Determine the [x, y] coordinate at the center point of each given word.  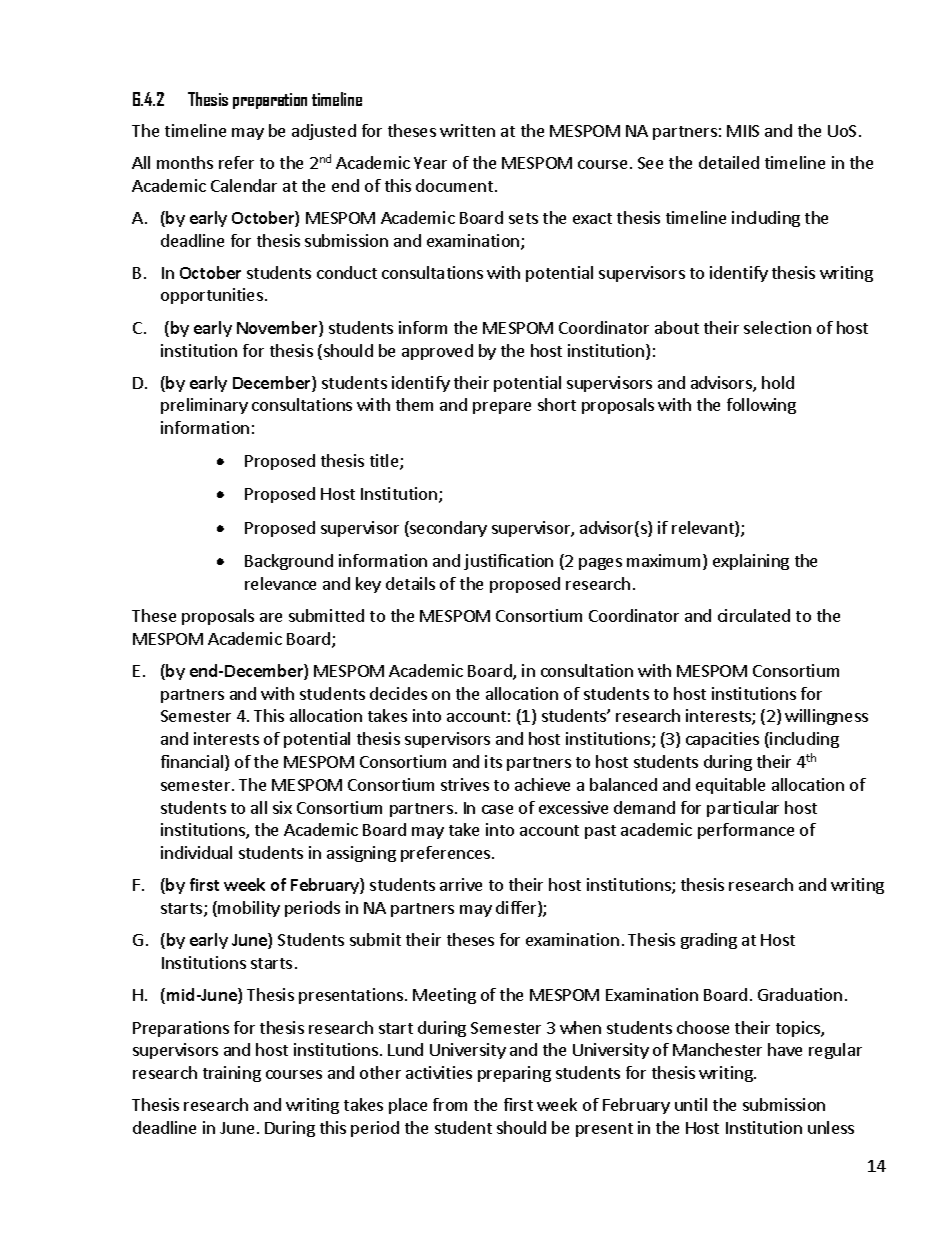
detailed [729, 162]
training [232, 1074]
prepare [502, 408]
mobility [249, 909]
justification [508, 562]
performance [746, 831]
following [761, 406]
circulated [754, 615]
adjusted [324, 132]
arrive [461, 884]
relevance [280, 583]
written [467, 130]
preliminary [204, 406]
